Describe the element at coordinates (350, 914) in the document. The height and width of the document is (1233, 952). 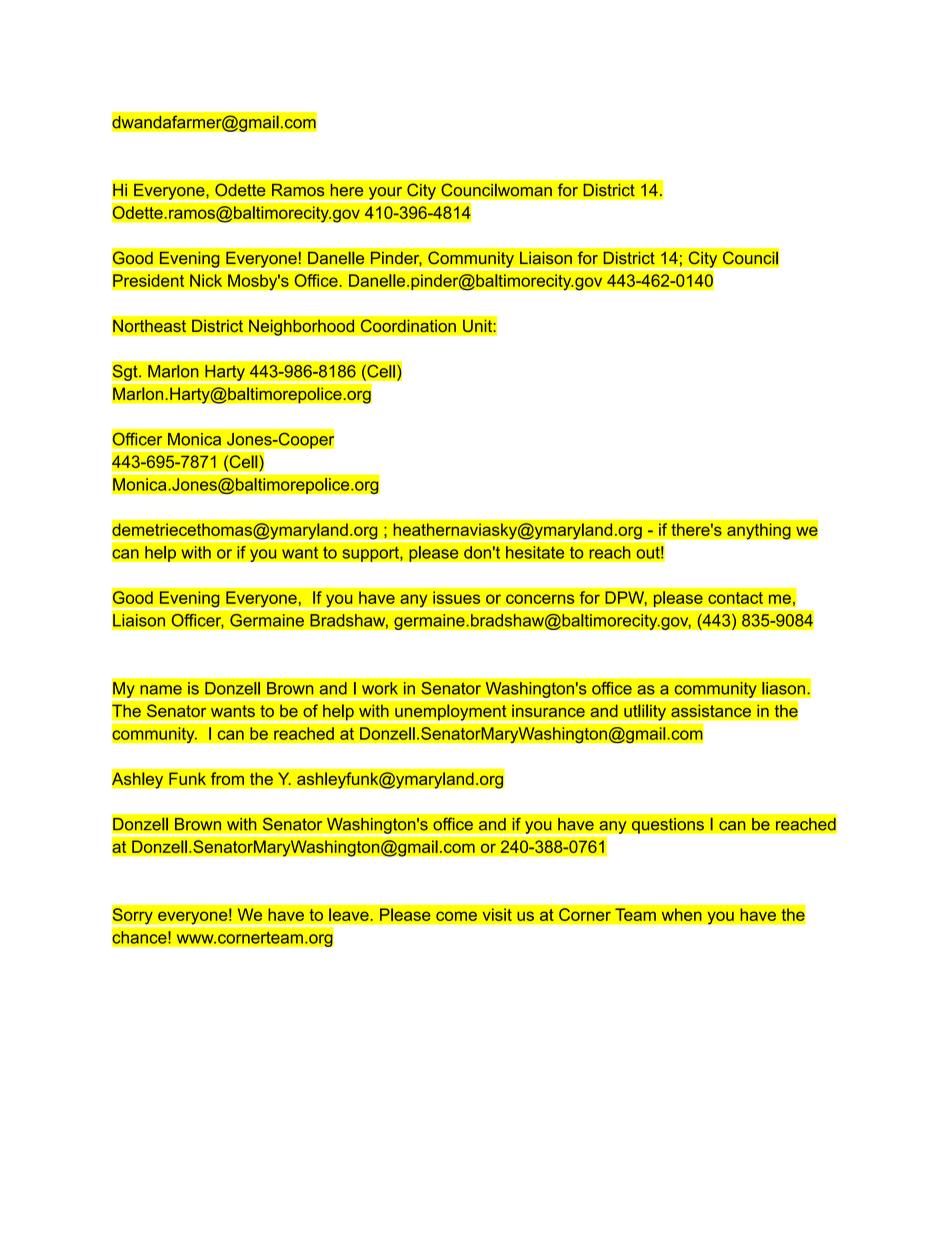
I see `leave` at that location.
